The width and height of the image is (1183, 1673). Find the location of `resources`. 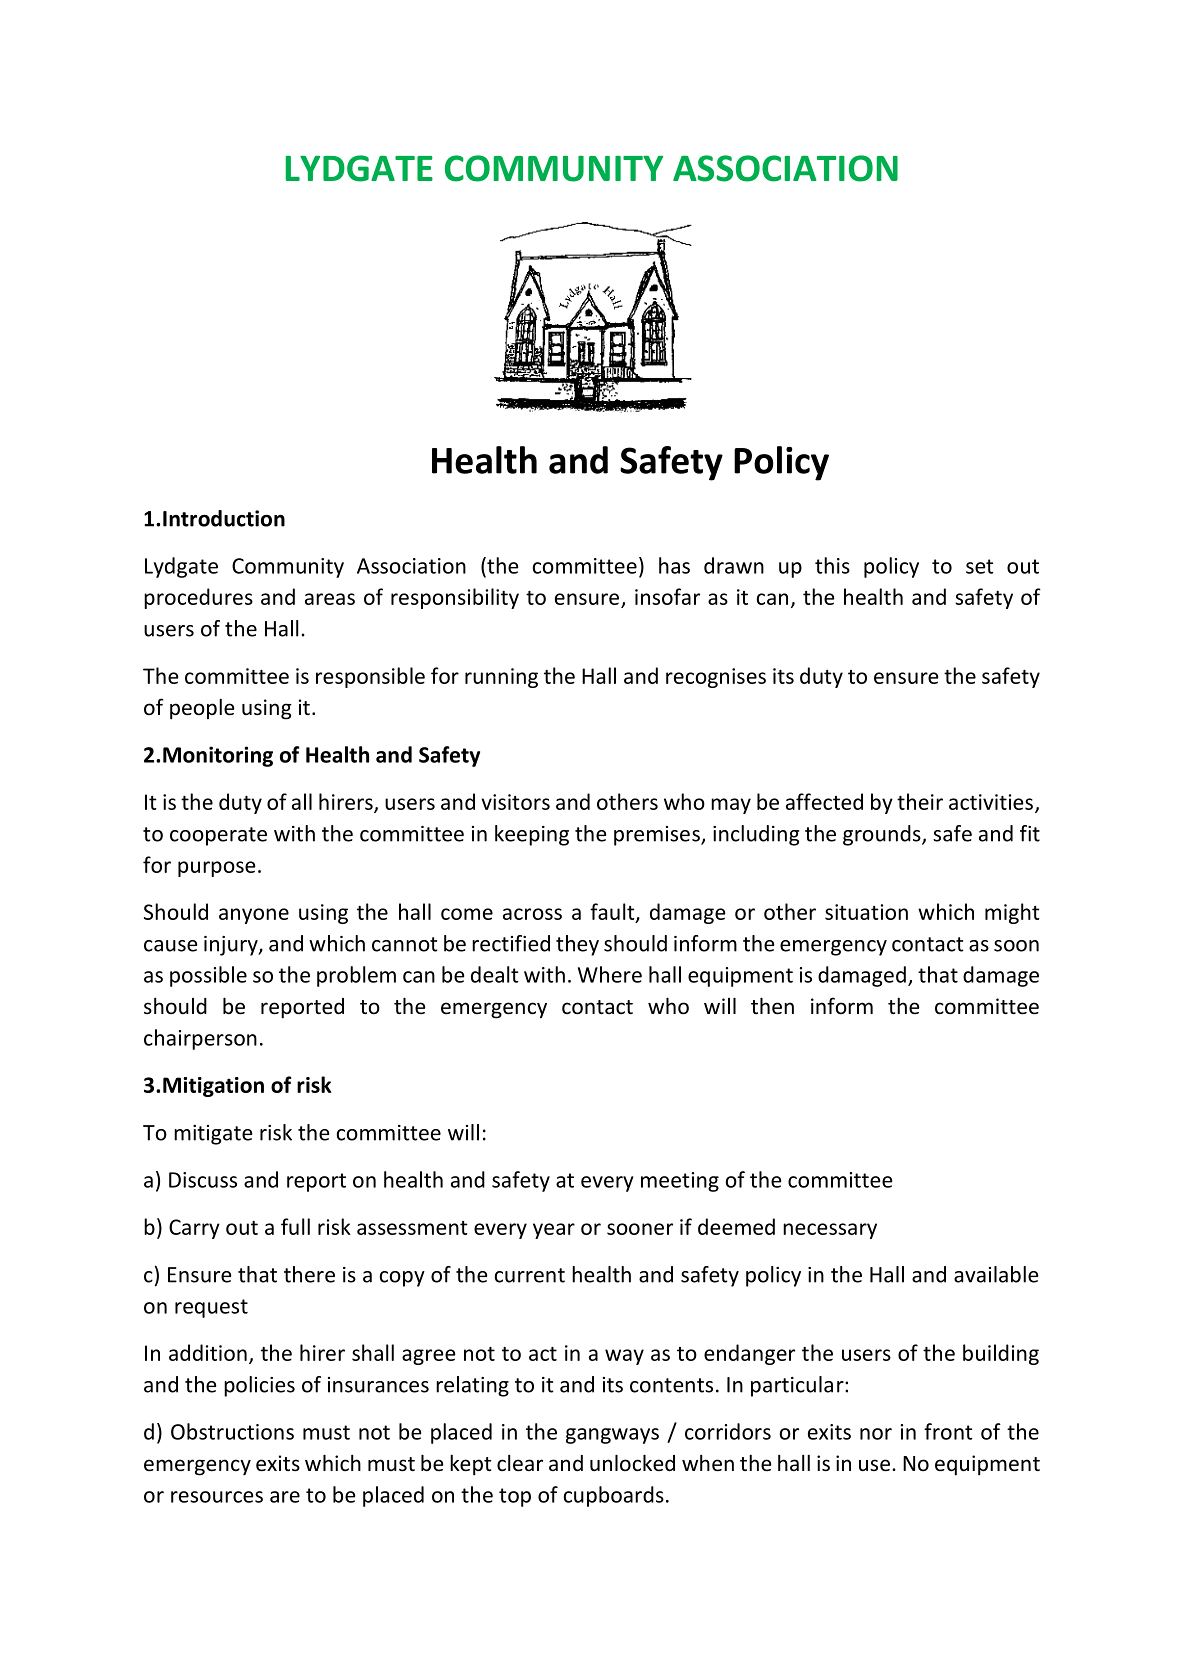

resources is located at coordinates (217, 1497).
